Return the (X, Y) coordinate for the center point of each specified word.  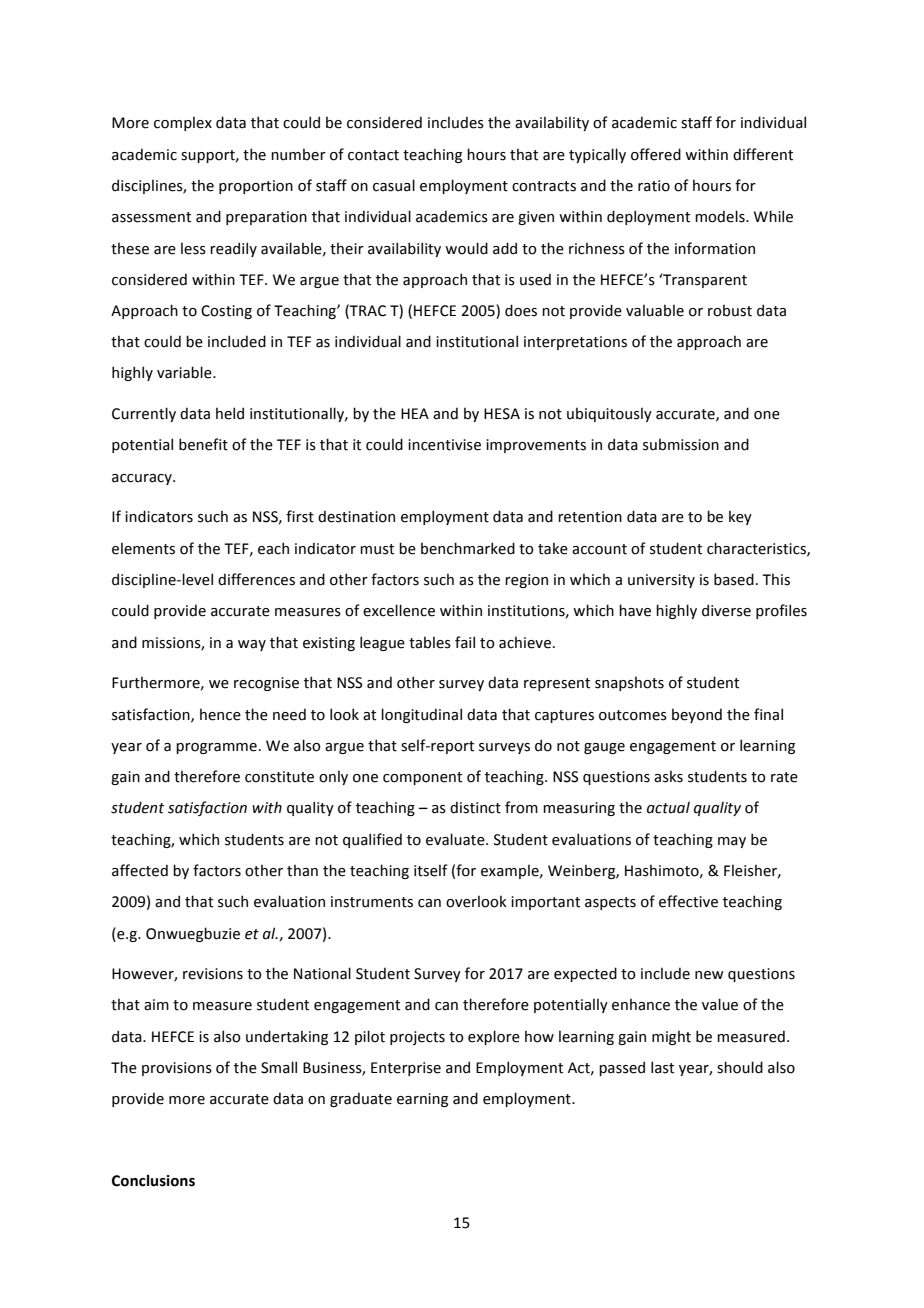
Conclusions (153, 1180)
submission (681, 444)
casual (394, 185)
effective (688, 901)
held (230, 413)
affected (140, 870)
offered (656, 154)
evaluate (456, 839)
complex (183, 123)
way (252, 645)
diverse (726, 610)
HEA (415, 413)
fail (465, 642)
